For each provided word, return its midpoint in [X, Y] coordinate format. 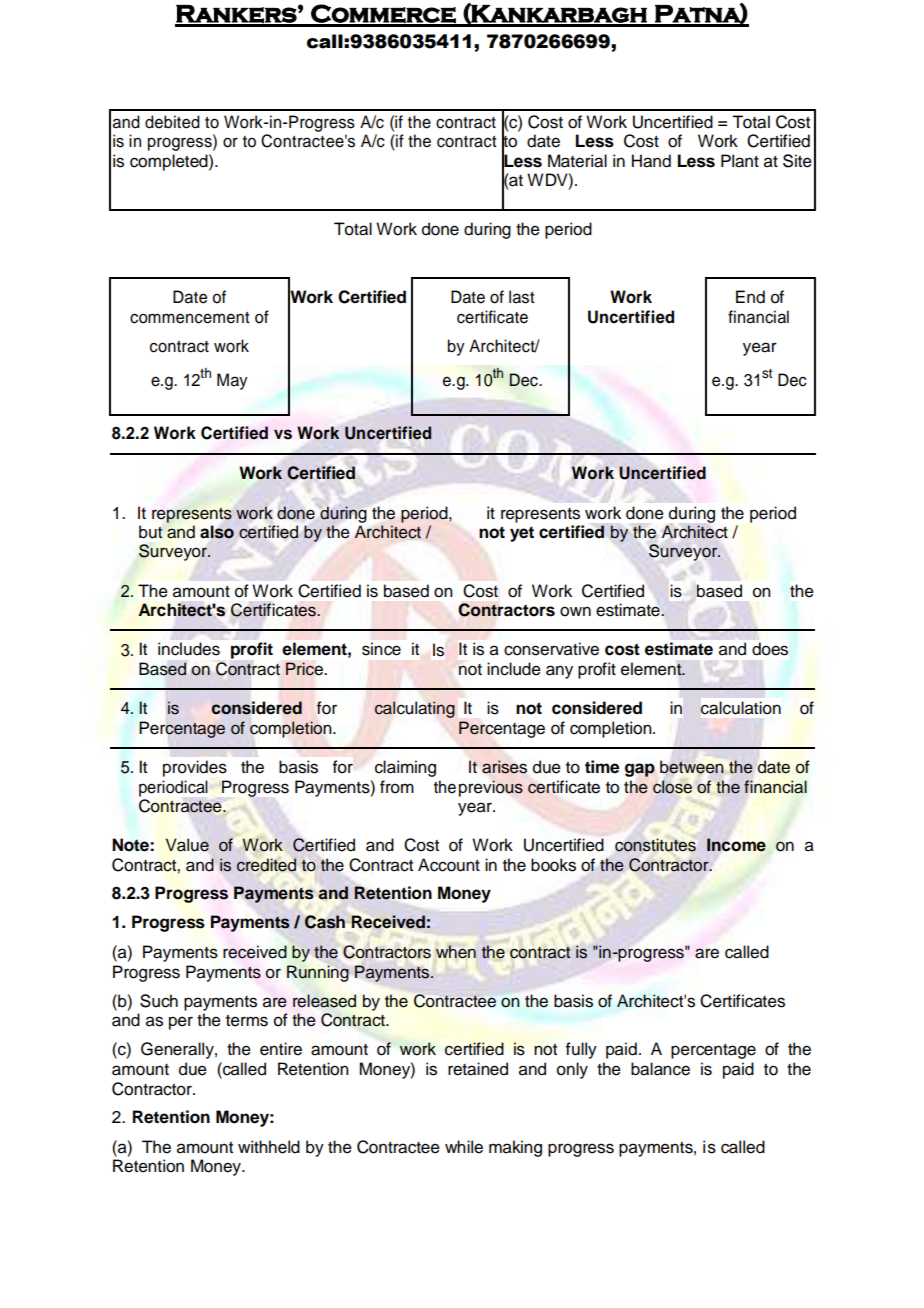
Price [305, 669]
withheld [269, 1147]
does [770, 649]
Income [736, 845]
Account [449, 865]
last [522, 297]
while [464, 1147]
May [232, 381]
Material [577, 161]
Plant [740, 161]
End [750, 297]
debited [172, 122]
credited [266, 865]
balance [660, 1069]
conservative [551, 649]
